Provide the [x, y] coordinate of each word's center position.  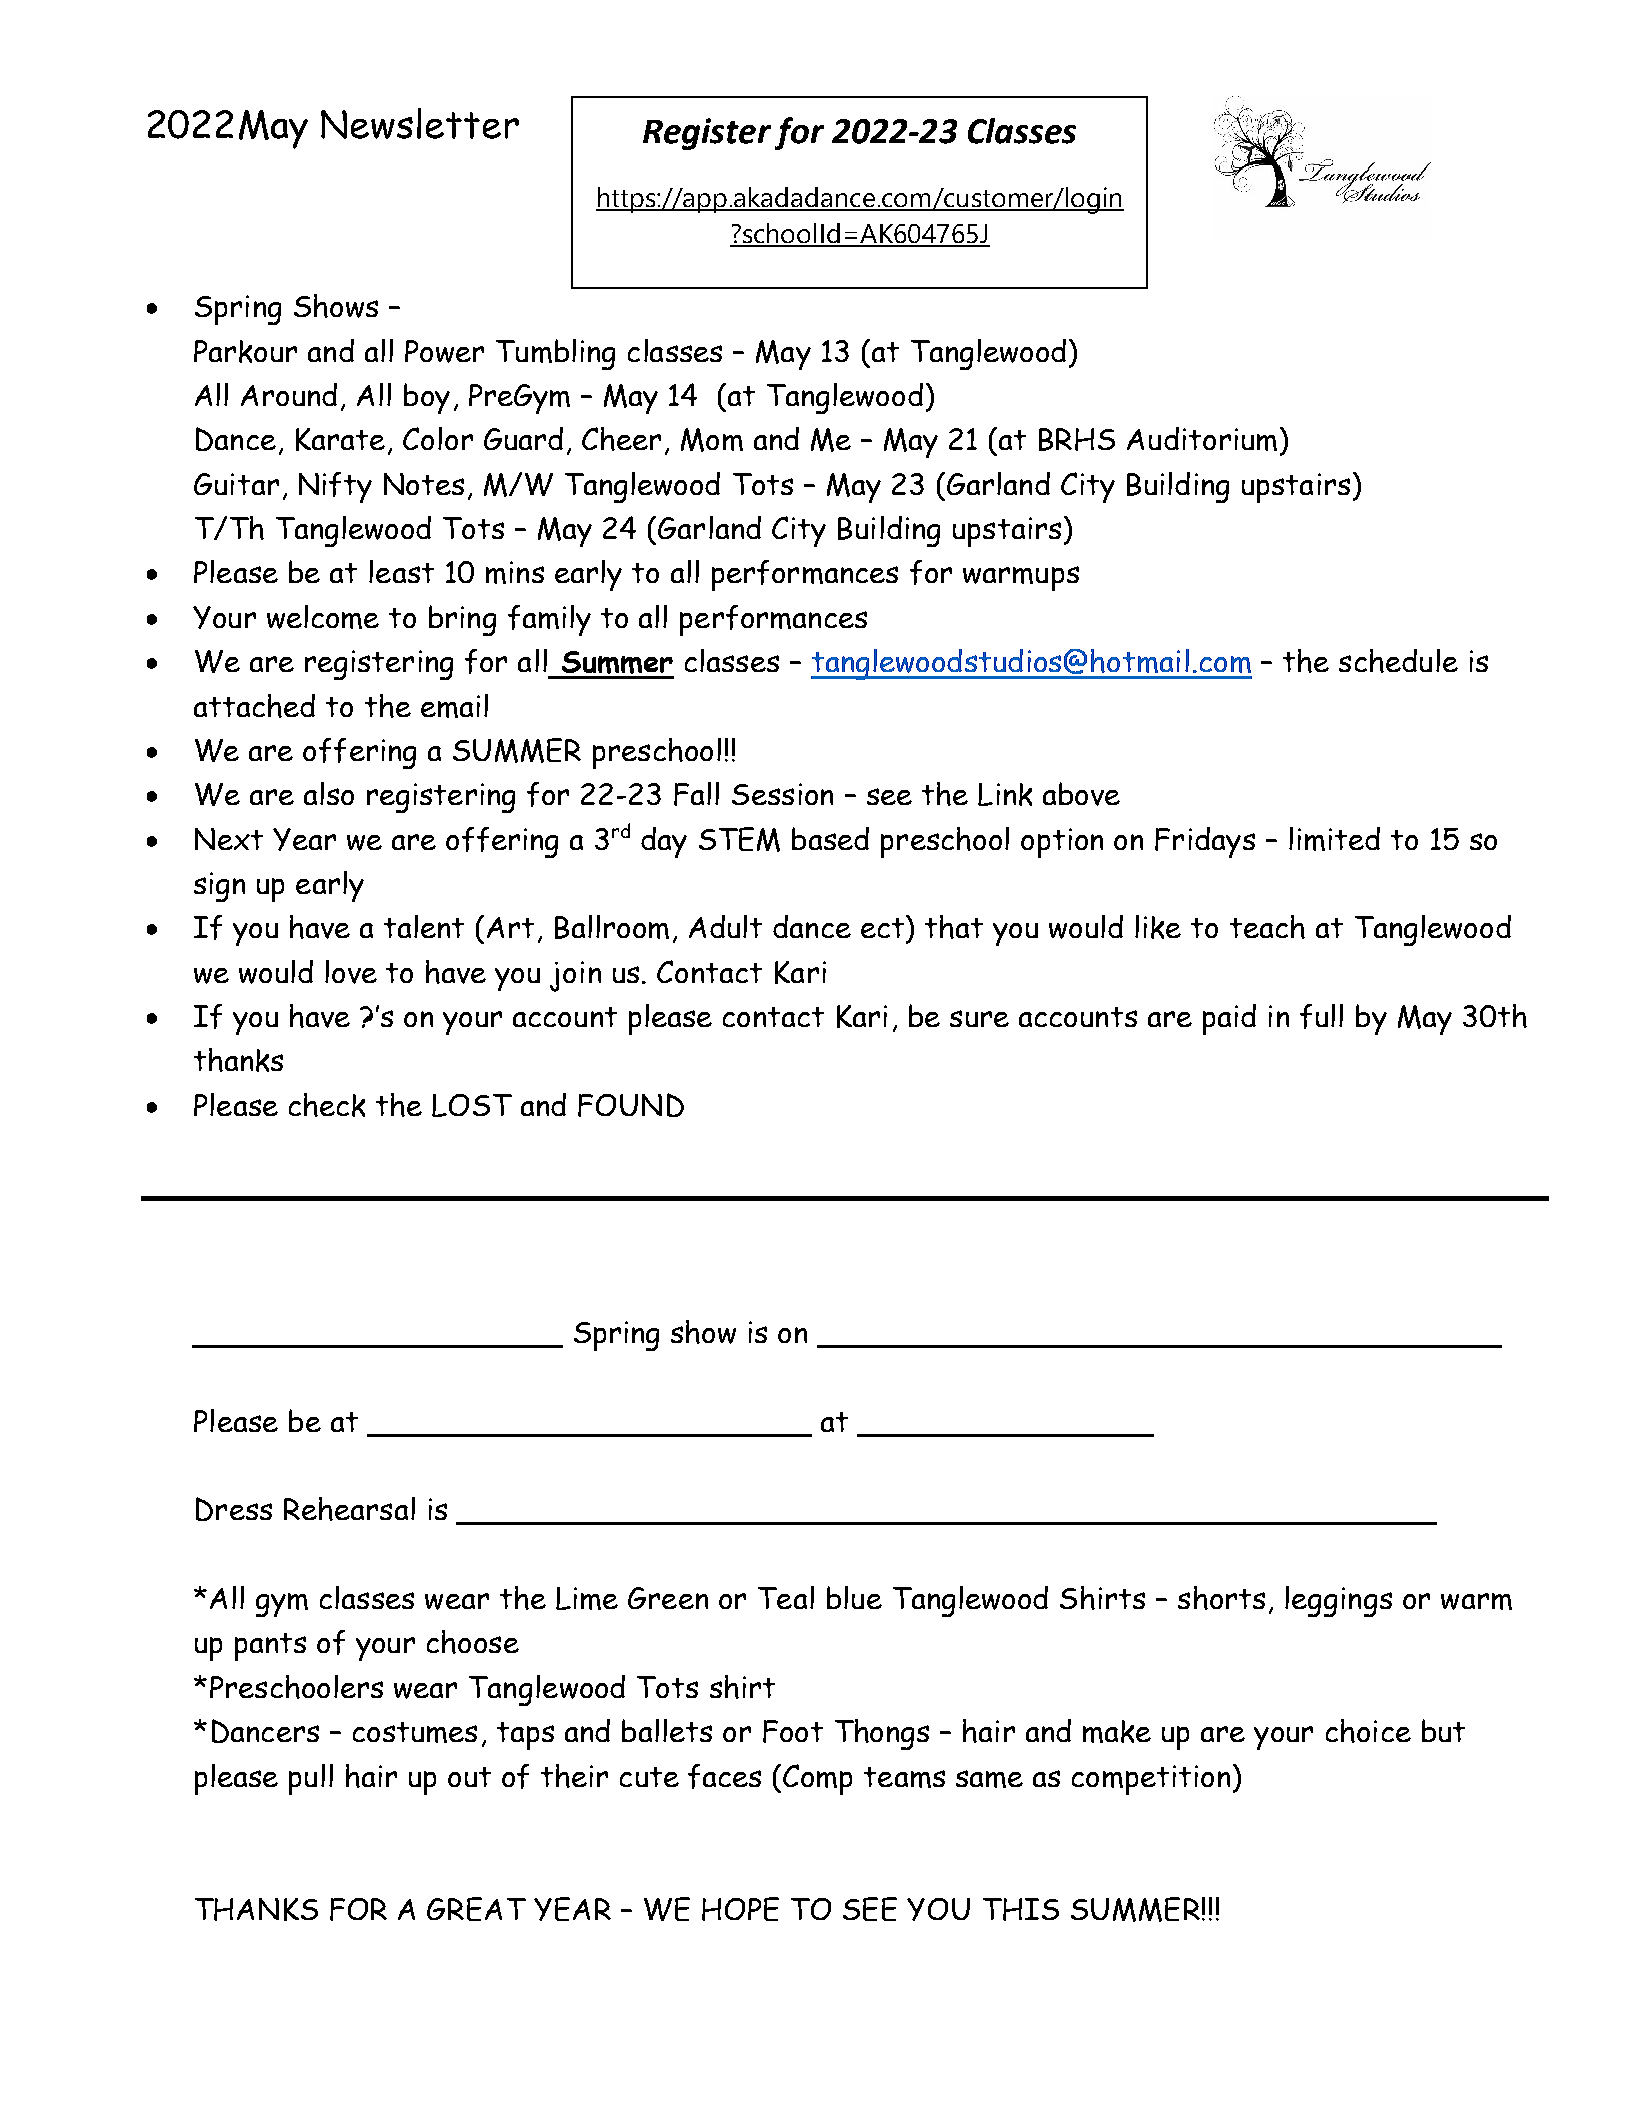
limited [1334, 839]
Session [782, 794]
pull [311, 1779]
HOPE [740, 1909]
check [327, 1105]
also [329, 793]
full [1321, 1016]
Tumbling [555, 354]
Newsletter [420, 123]
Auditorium [1202, 439]
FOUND [631, 1105]
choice [1368, 1731]
